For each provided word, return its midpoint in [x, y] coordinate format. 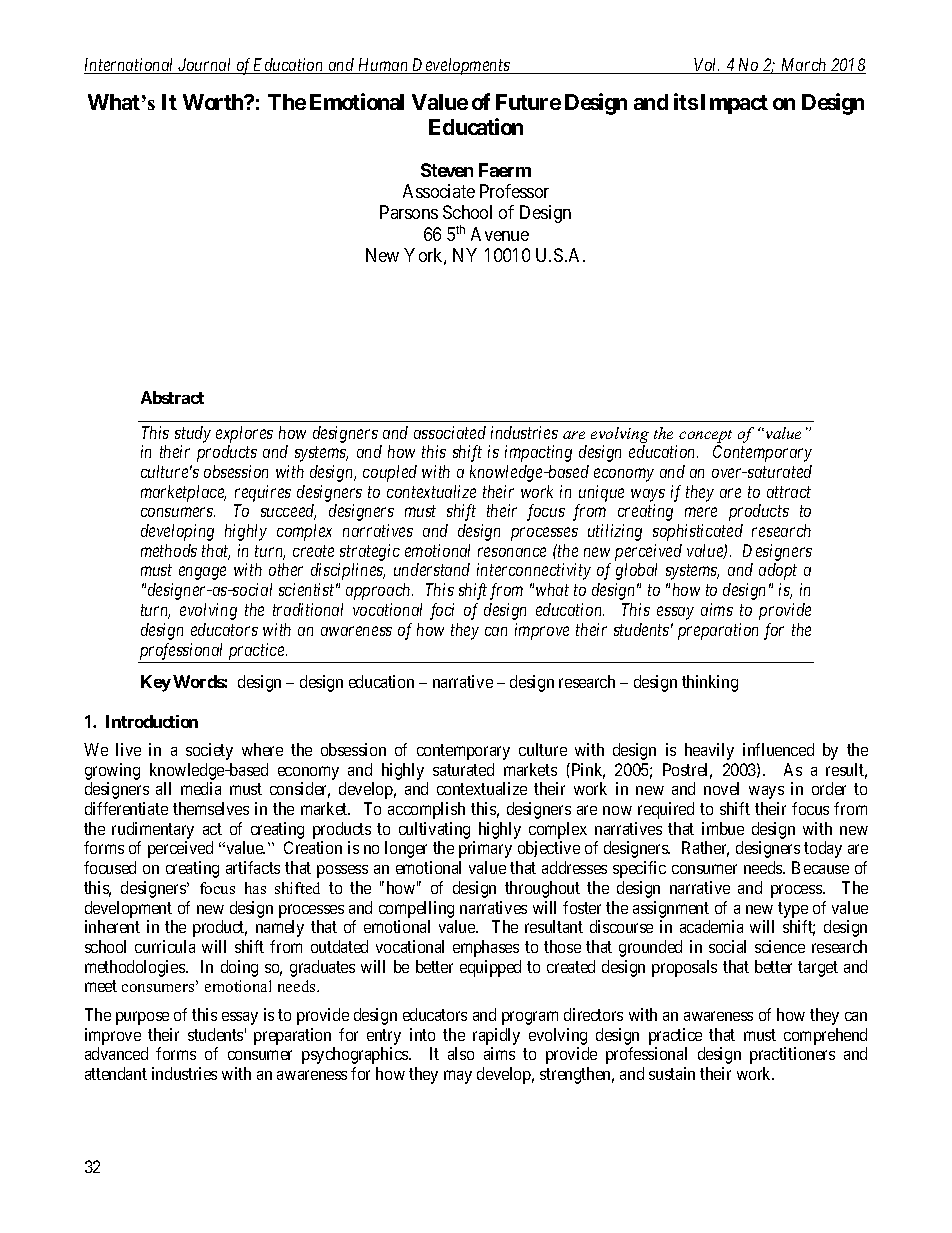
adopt [778, 571]
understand [432, 569]
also [461, 1053]
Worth [214, 102]
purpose [142, 1018]
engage [202, 573]
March [804, 66]
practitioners [792, 1055]
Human [383, 66]
